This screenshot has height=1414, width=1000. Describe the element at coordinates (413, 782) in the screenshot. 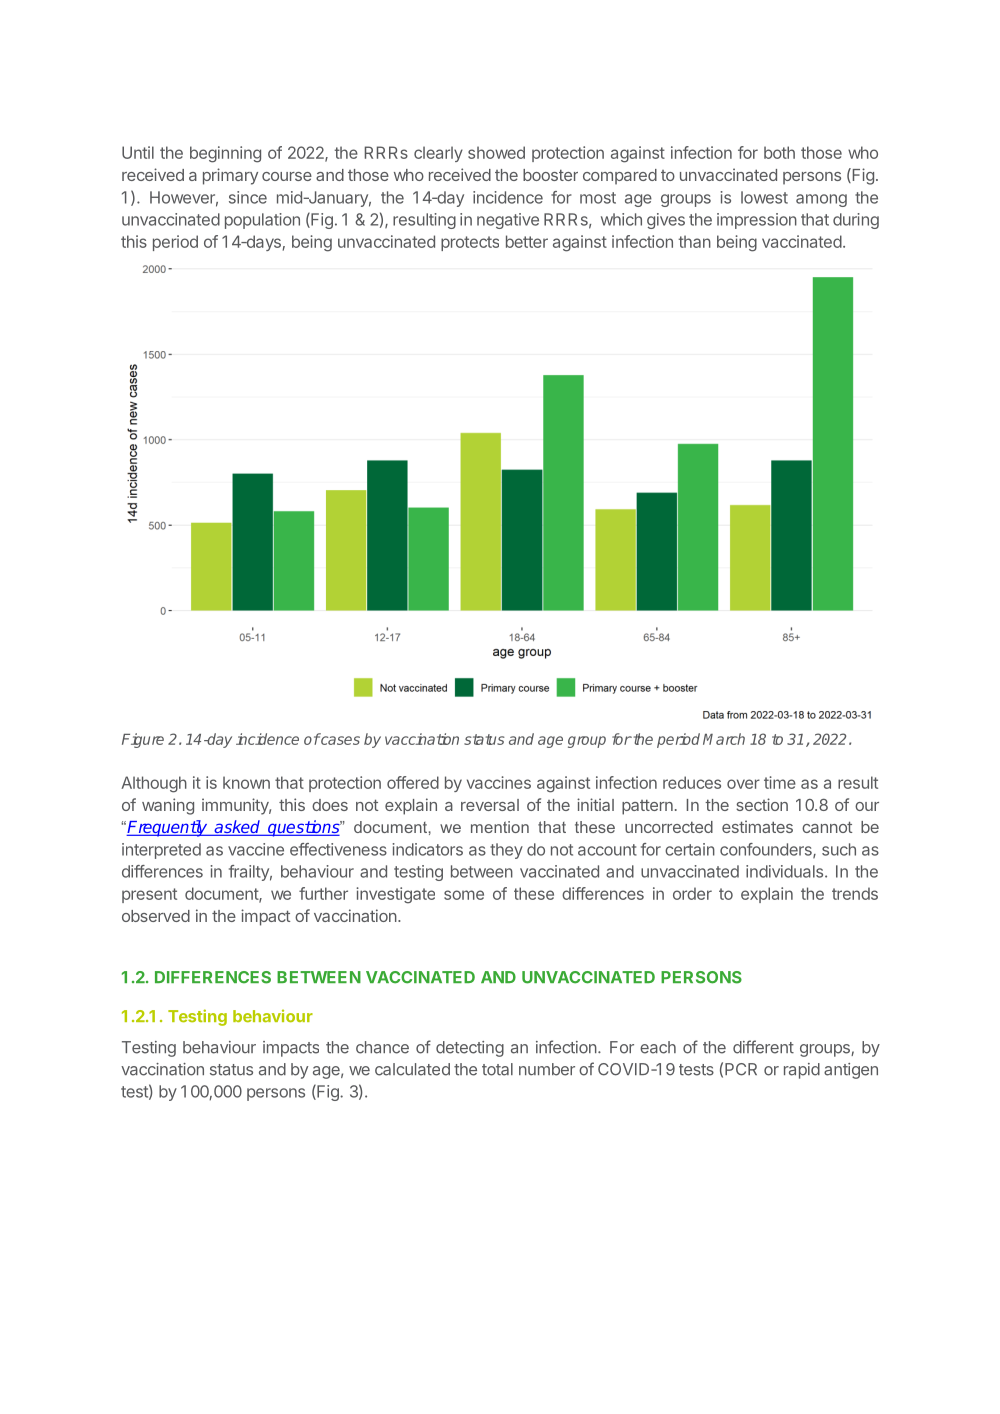

I see `offered` at that location.
